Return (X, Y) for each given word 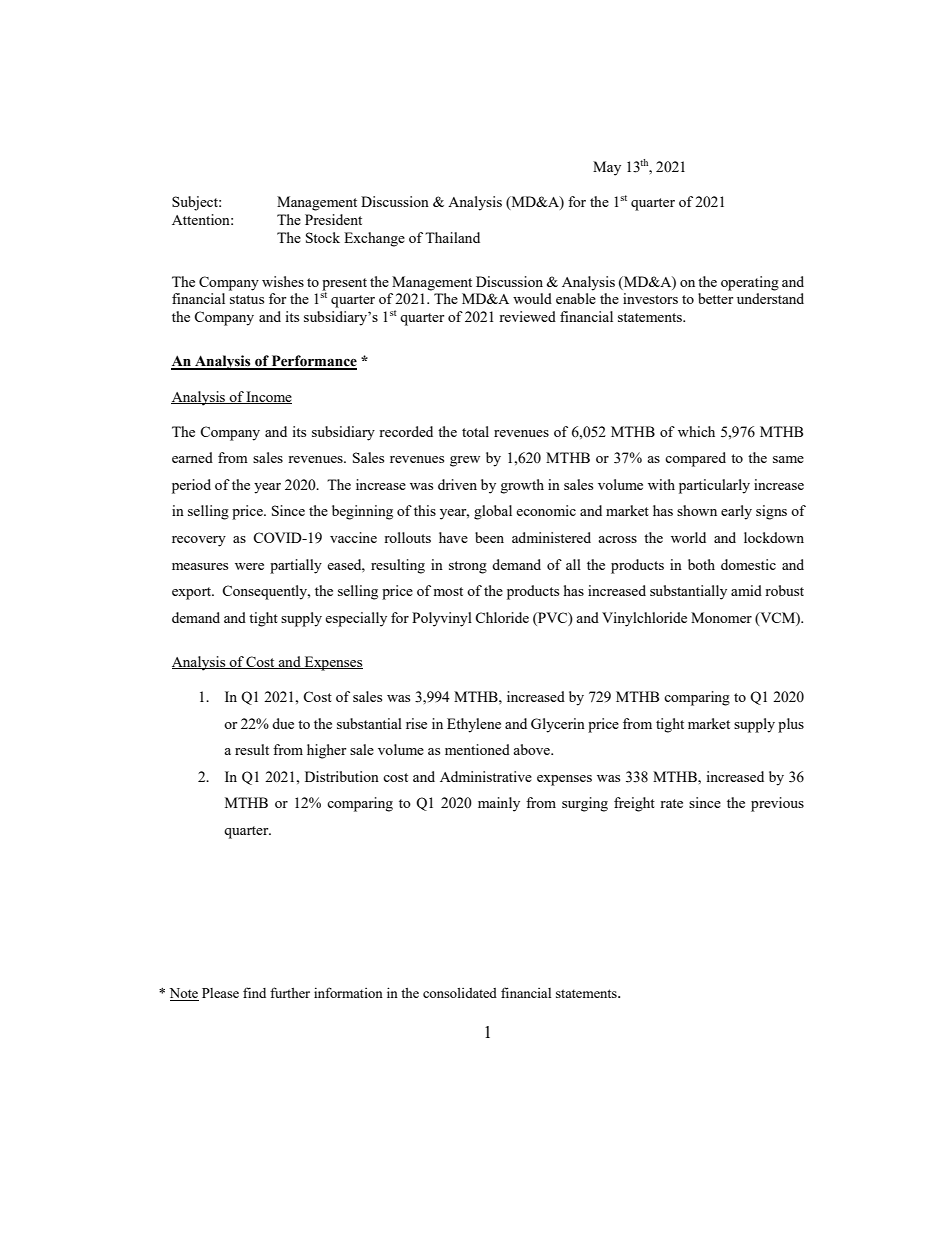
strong (468, 567)
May (607, 168)
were (249, 566)
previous (777, 804)
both (701, 564)
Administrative (486, 776)
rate (671, 803)
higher (326, 751)
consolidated (460, 993)
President (333, 219)
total (475, 431)
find (254, 992)
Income (268, 397)
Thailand (452, 237)
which (696, 431)
